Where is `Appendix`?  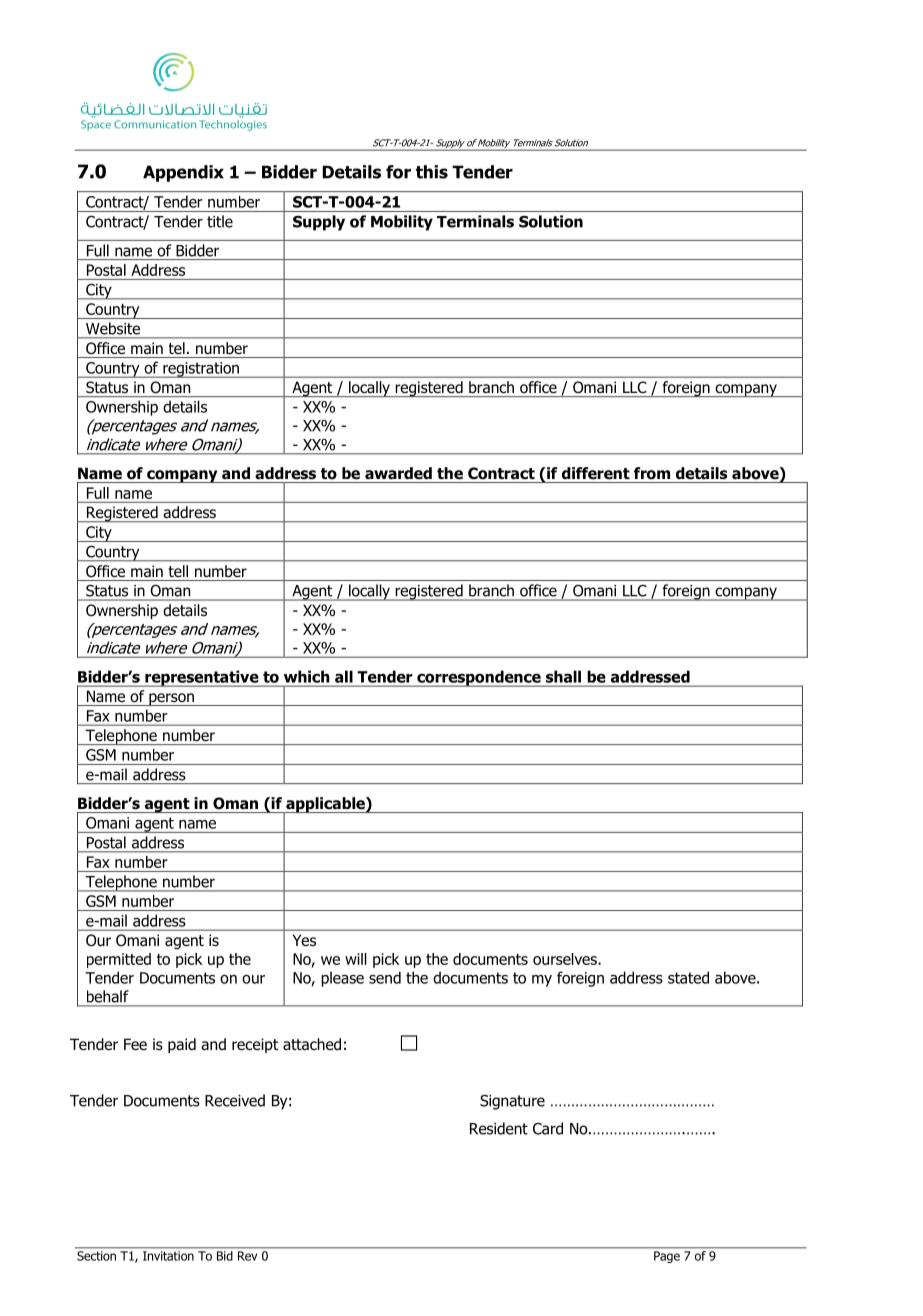 Appendix is located at coordinates (183, 173).
